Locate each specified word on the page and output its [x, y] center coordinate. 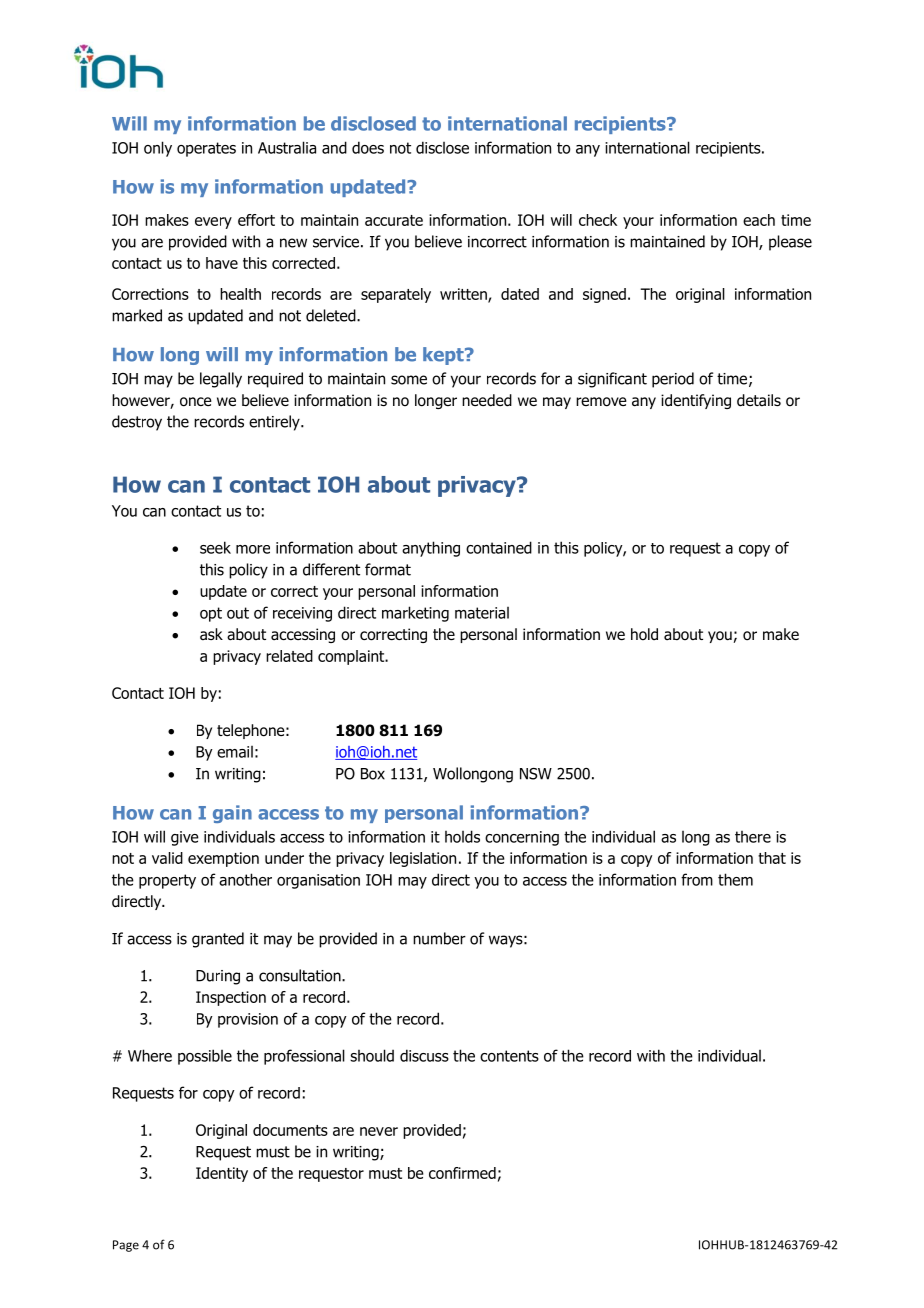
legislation [423, 859]
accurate [394, 220]
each [759, 220]
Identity [222, 1174]
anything [431, 549]
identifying [696, 401]
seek [215, 547]
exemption [223, 859]
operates [206, 149]
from [697, 879]
